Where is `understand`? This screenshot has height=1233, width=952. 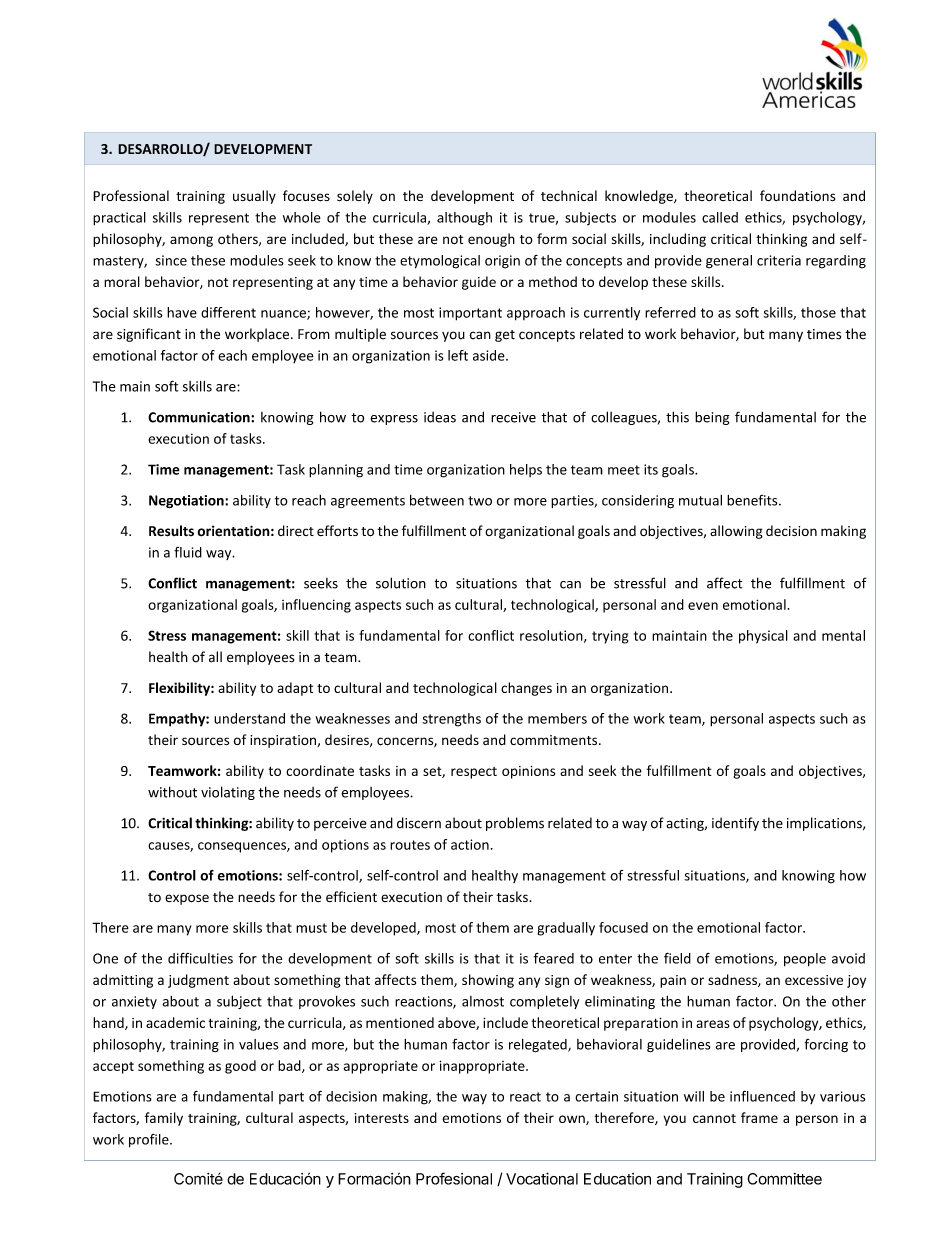 understand is located at coordinates (249, 718).
